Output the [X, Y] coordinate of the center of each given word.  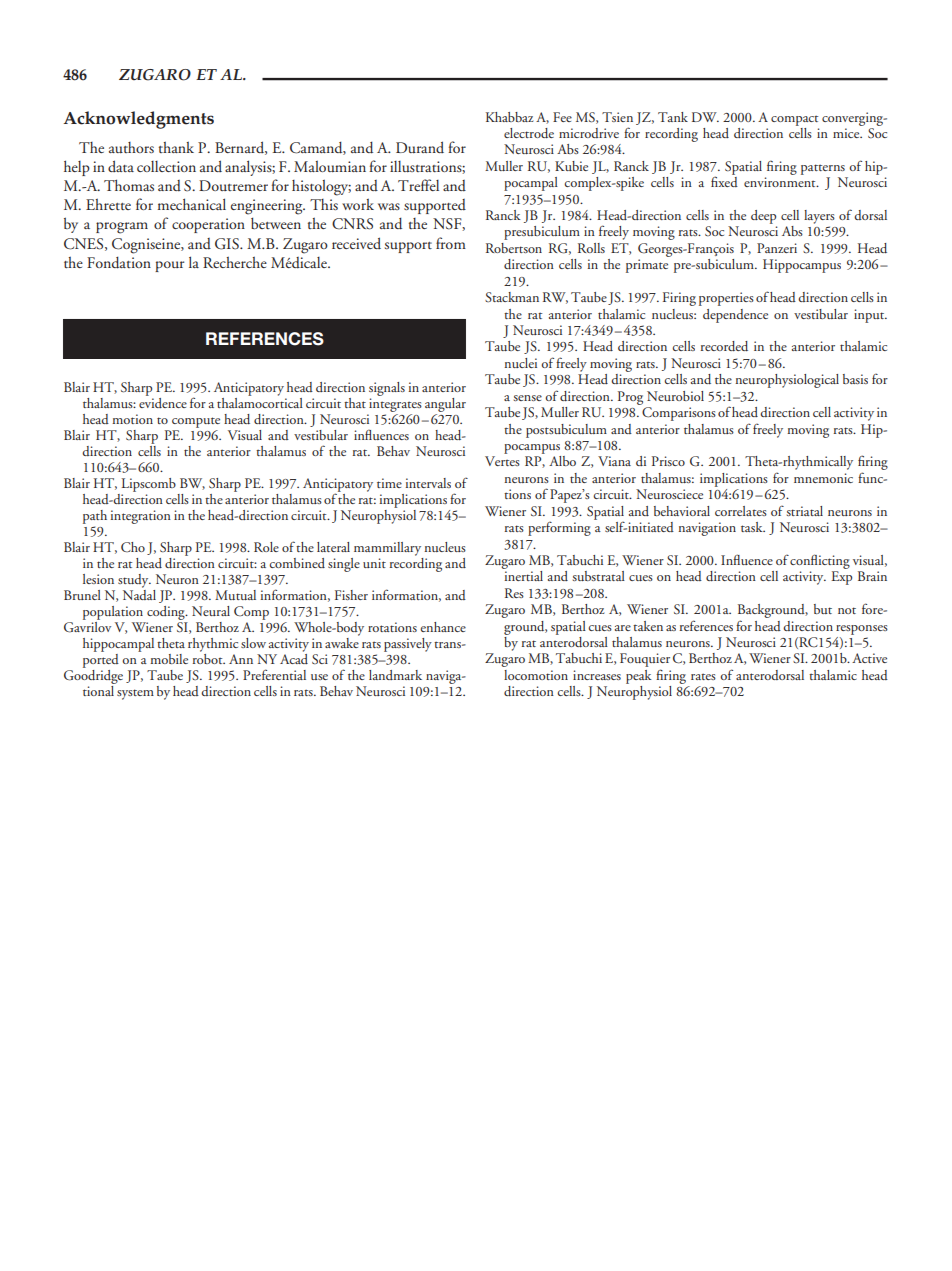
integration [141, 517]
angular [445, 406]
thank [176, 147]
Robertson [514, 248]
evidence [163, 403]
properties [726, 299]
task [753, 527]
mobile [169, 659]
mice [847, 133]
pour [169, 266]
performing [559, 528]
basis [855, 379]
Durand [420, 147]
